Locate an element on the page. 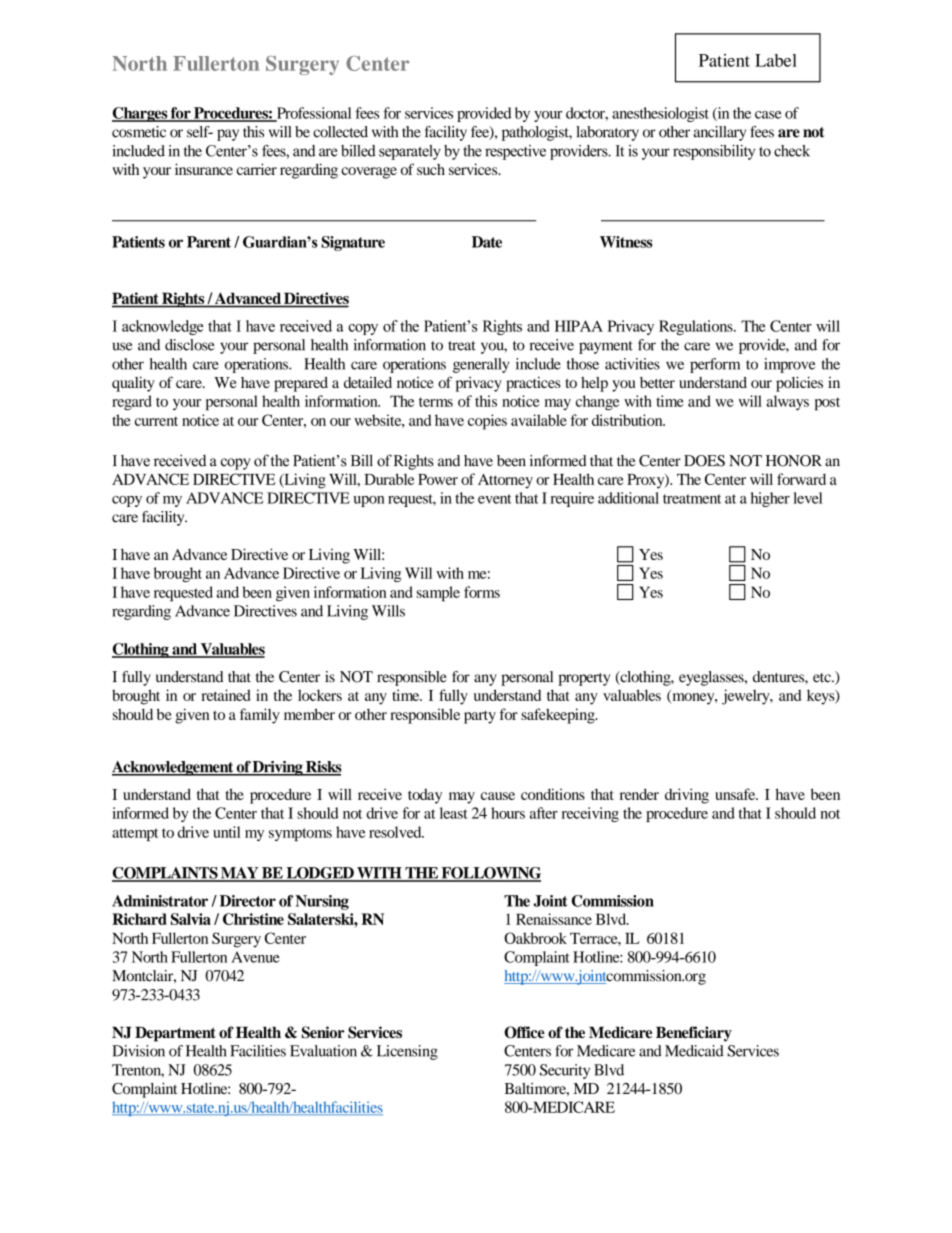  Office is located at coordinates (524, 1032).
